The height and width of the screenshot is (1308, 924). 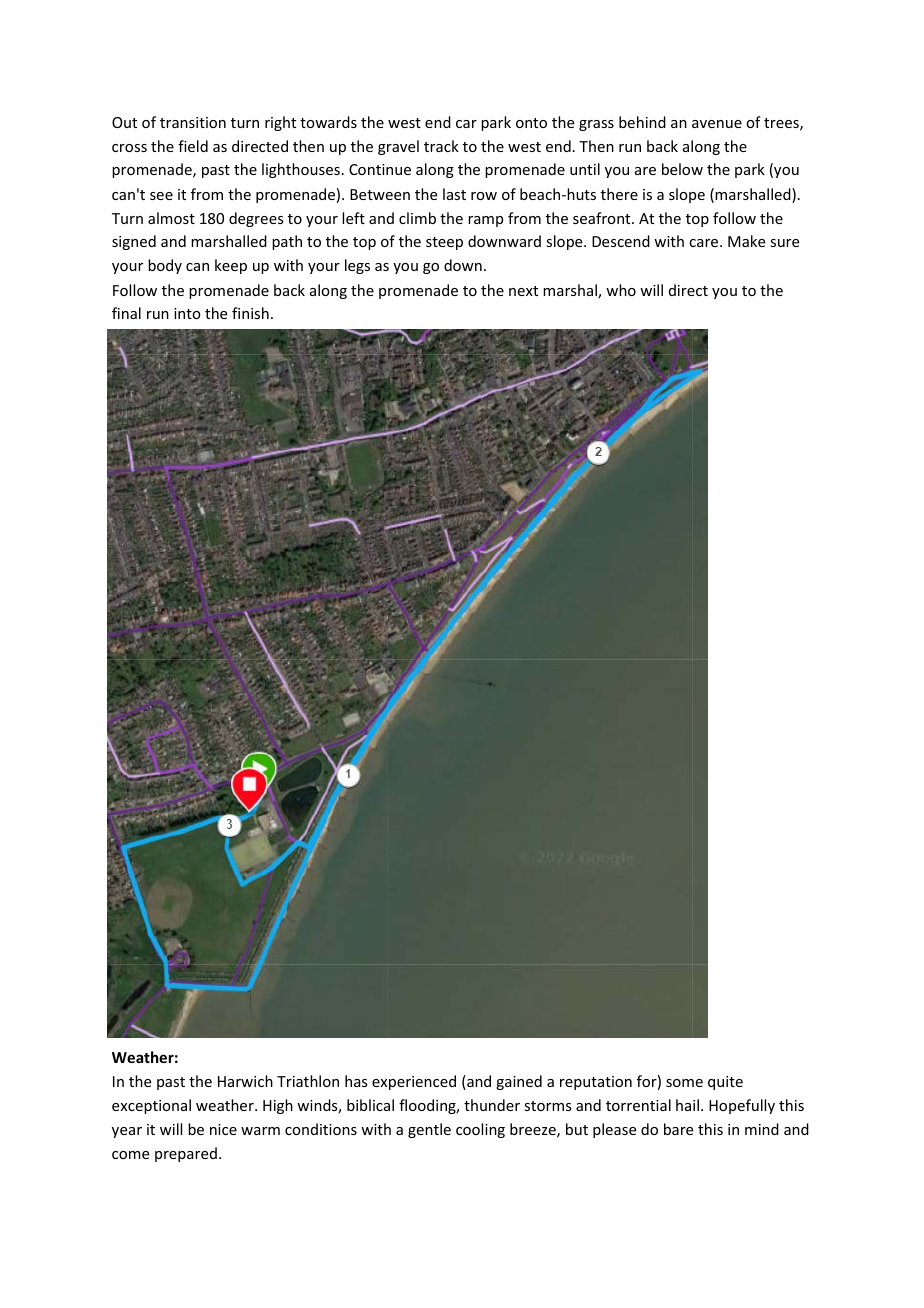 What do you see at coordinates (621, 290) in the screenshot?
I see `who` at bounding box center [621, 290].
